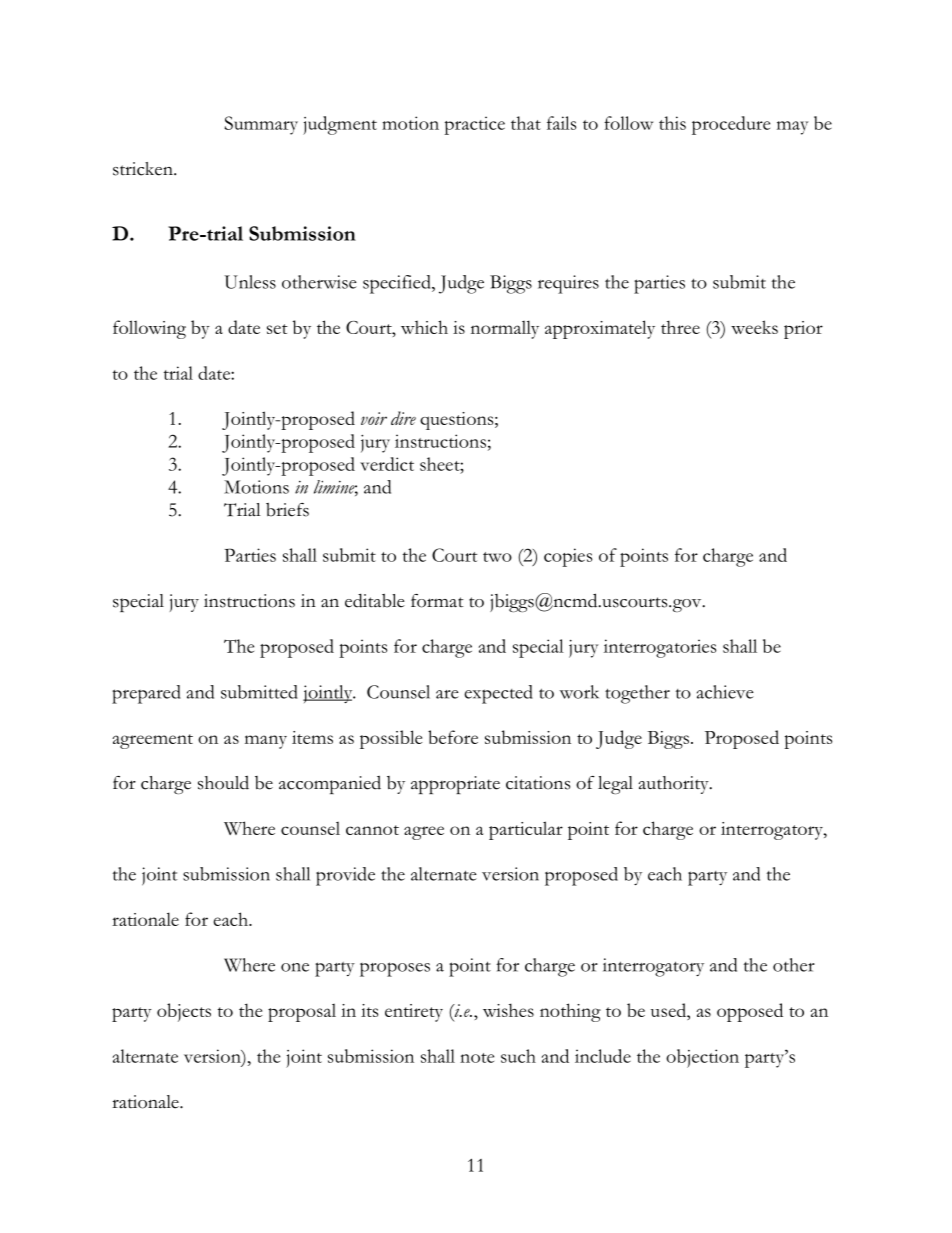  Describe the element at coordinates (455, 785) in the page. I see `appropriate` at that location.
